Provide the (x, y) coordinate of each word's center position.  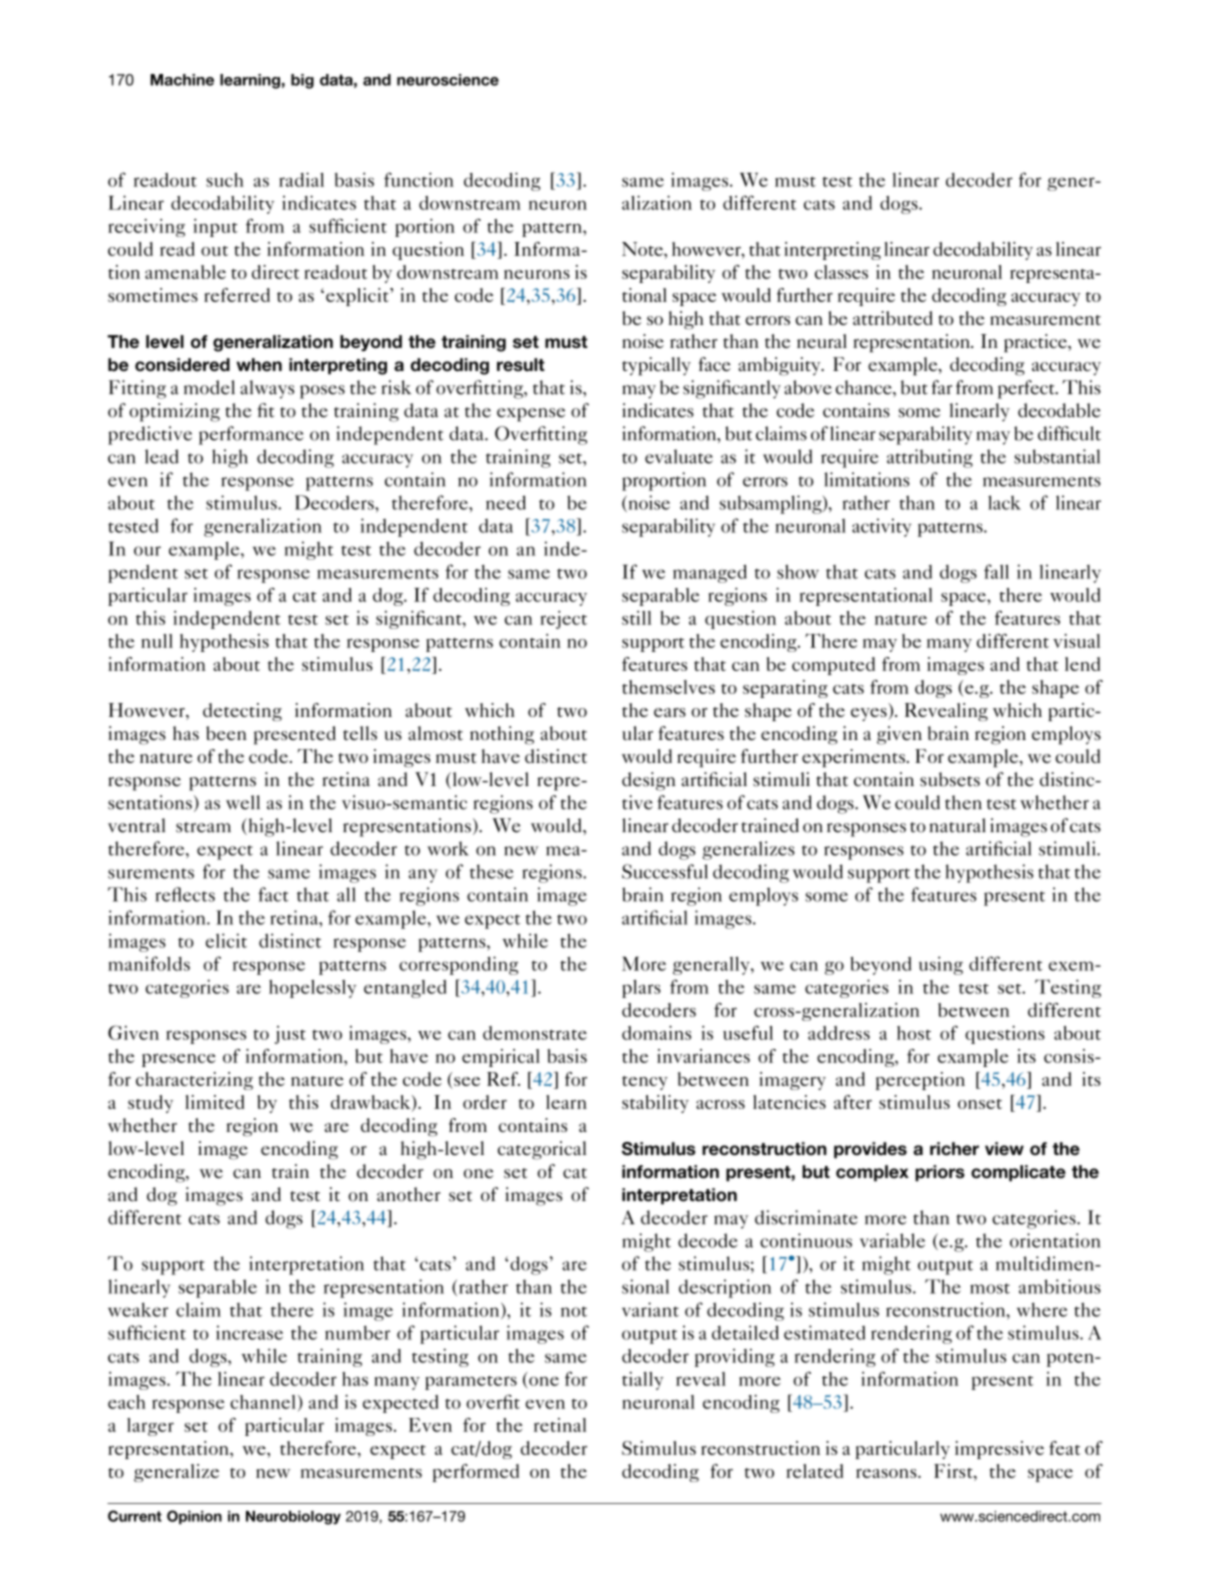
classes (841, 272)
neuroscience (448, 80)
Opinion (194, 1517)
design (649, 781)
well (243, 802)
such (225, 180)
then (963, 802)
